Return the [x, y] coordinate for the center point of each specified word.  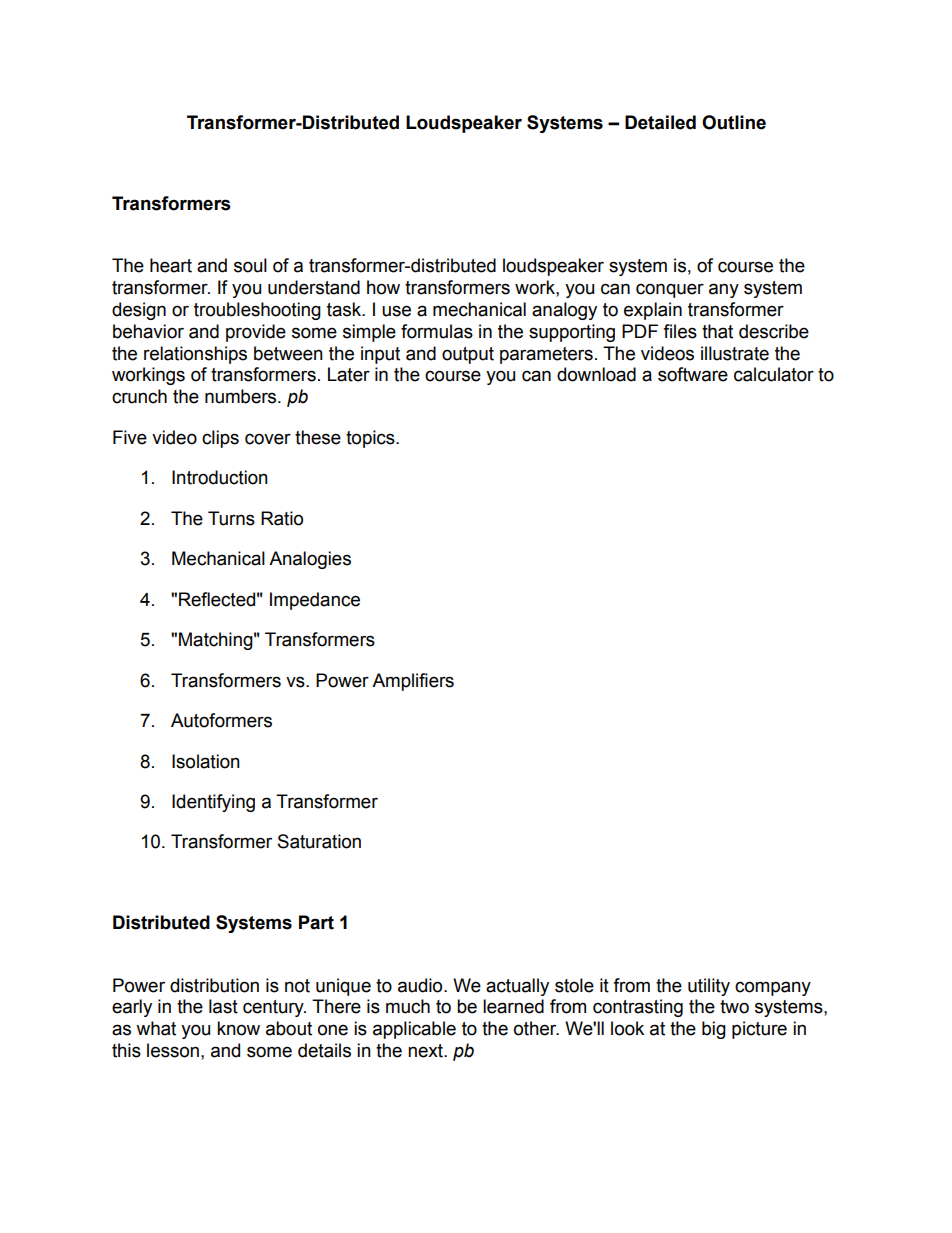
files [680, 331]
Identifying [213, 803]
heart [171, 265]
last [223, 1006]
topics [371, 439]
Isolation [206, 761]
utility [709, 987]
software [693, 374]
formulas [437, 331]
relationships [195, 355]
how [383, 287]
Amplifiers [413, 682]
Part [316, 922]
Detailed [660, 122]
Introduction [220, 477]
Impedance [315, 601]
